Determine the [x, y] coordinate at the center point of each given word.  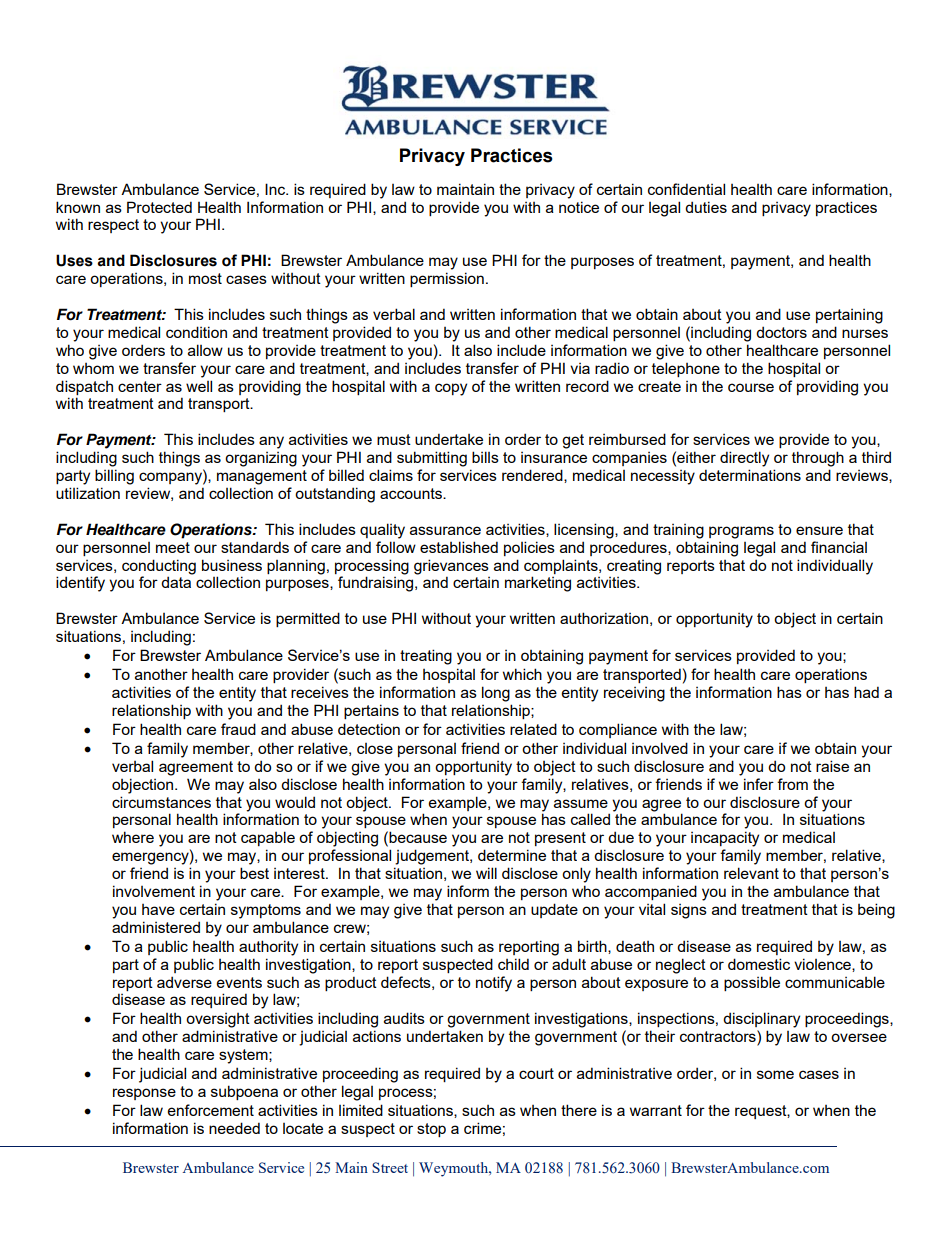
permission [447, 279]
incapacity [725, 839]
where [133, 837]
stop [431, 1130]
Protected [159, 207]
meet [173, 547]
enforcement [210, 1110]
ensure [819, 530]
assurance [445, 530]
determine [512, 855]
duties [706, 207]
